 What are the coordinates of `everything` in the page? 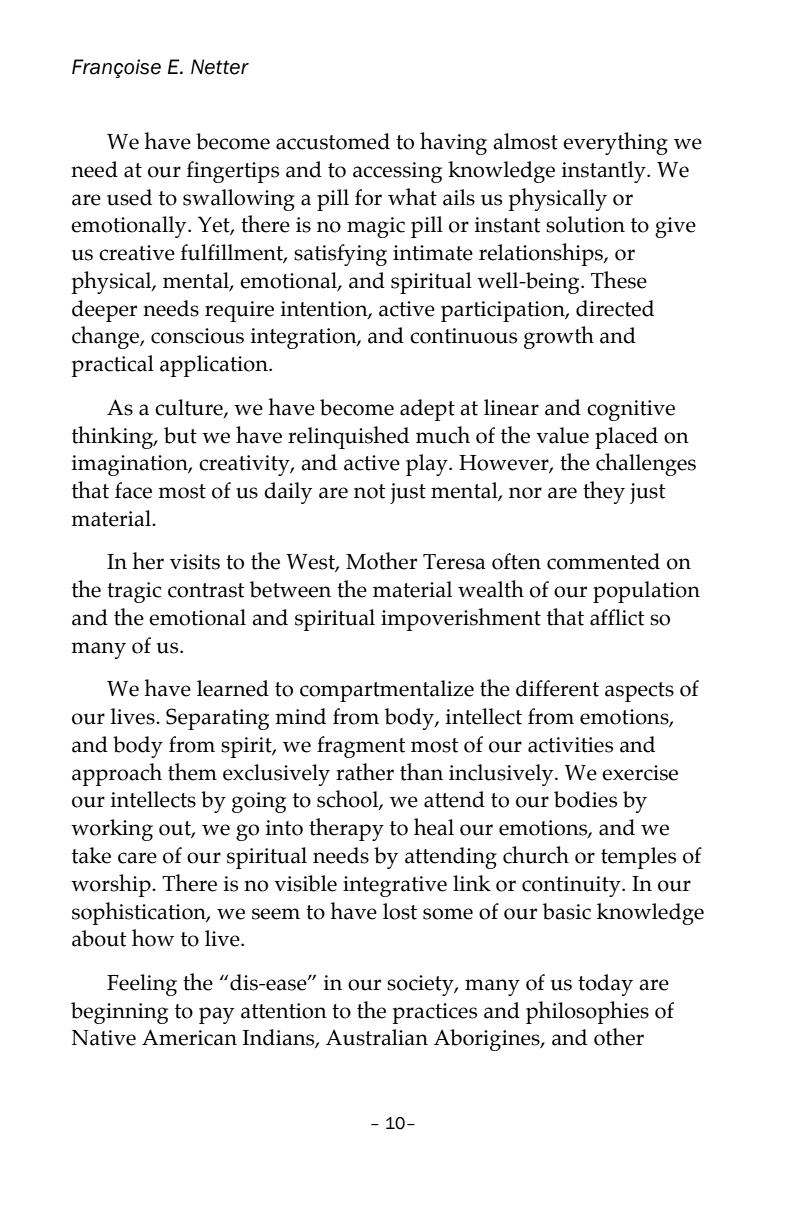 It's located at (615, 143).
